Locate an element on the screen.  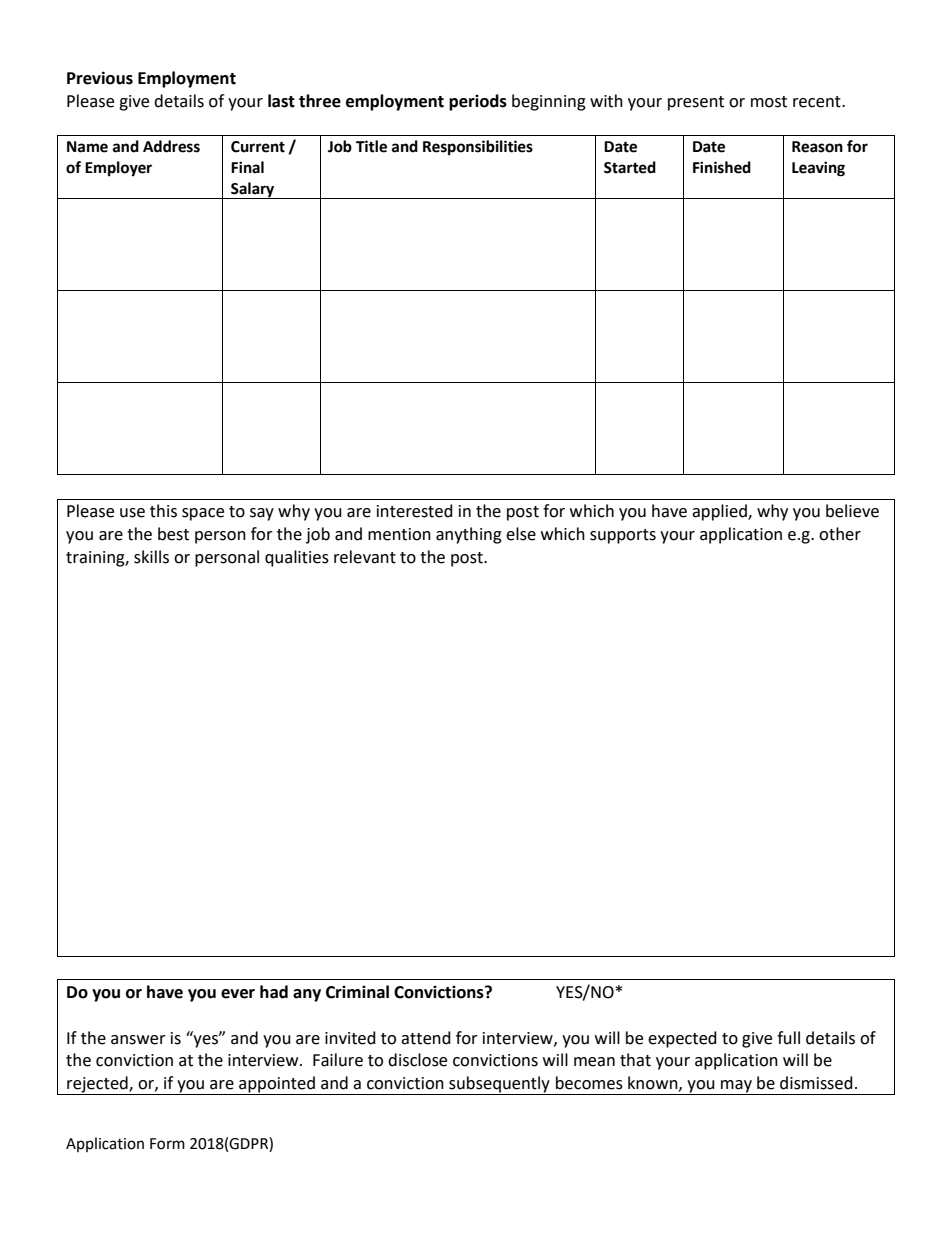
may is located at coordinates (736, 1087).
